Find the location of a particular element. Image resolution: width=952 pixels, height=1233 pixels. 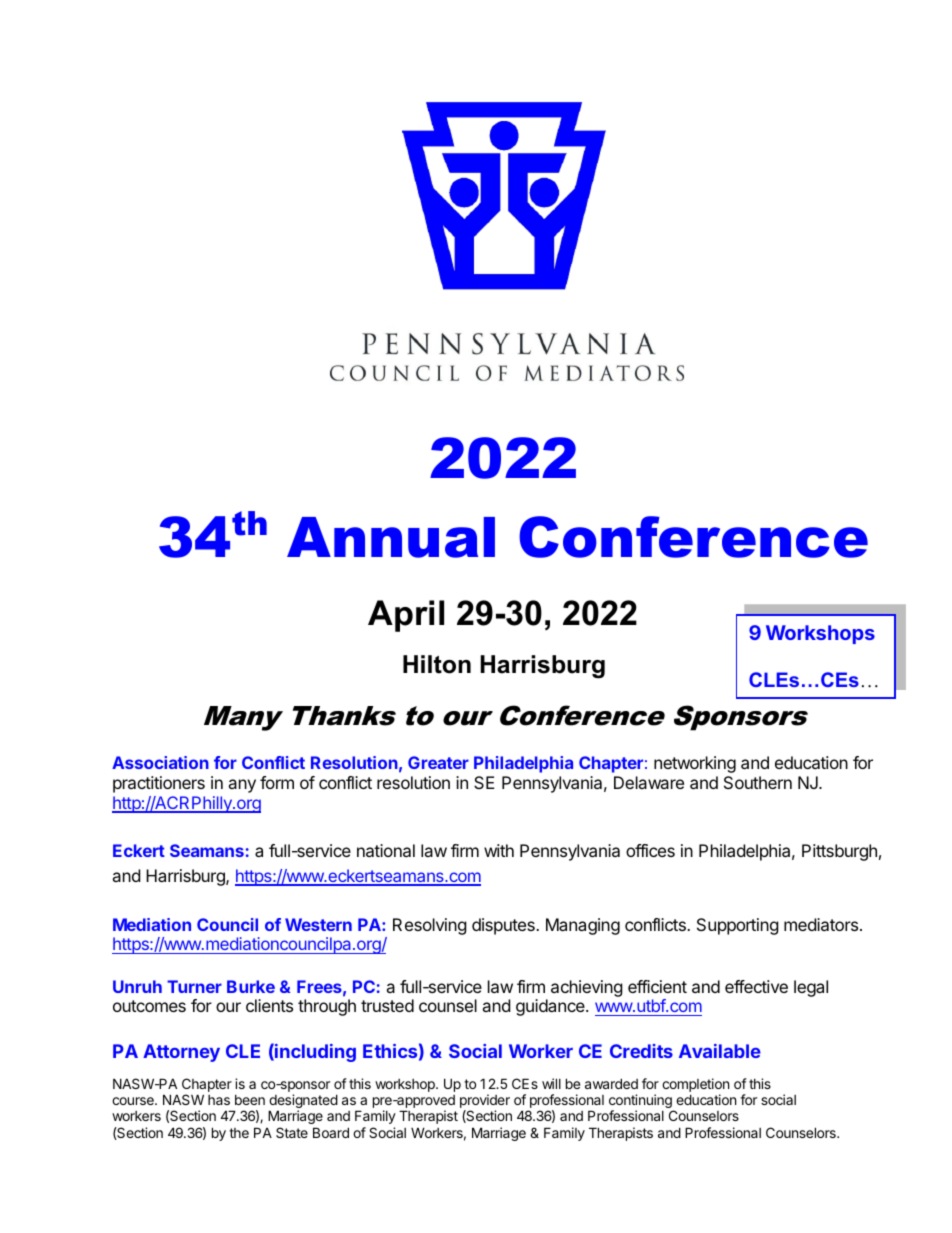

provider is located at coordinates (485, 1102).
